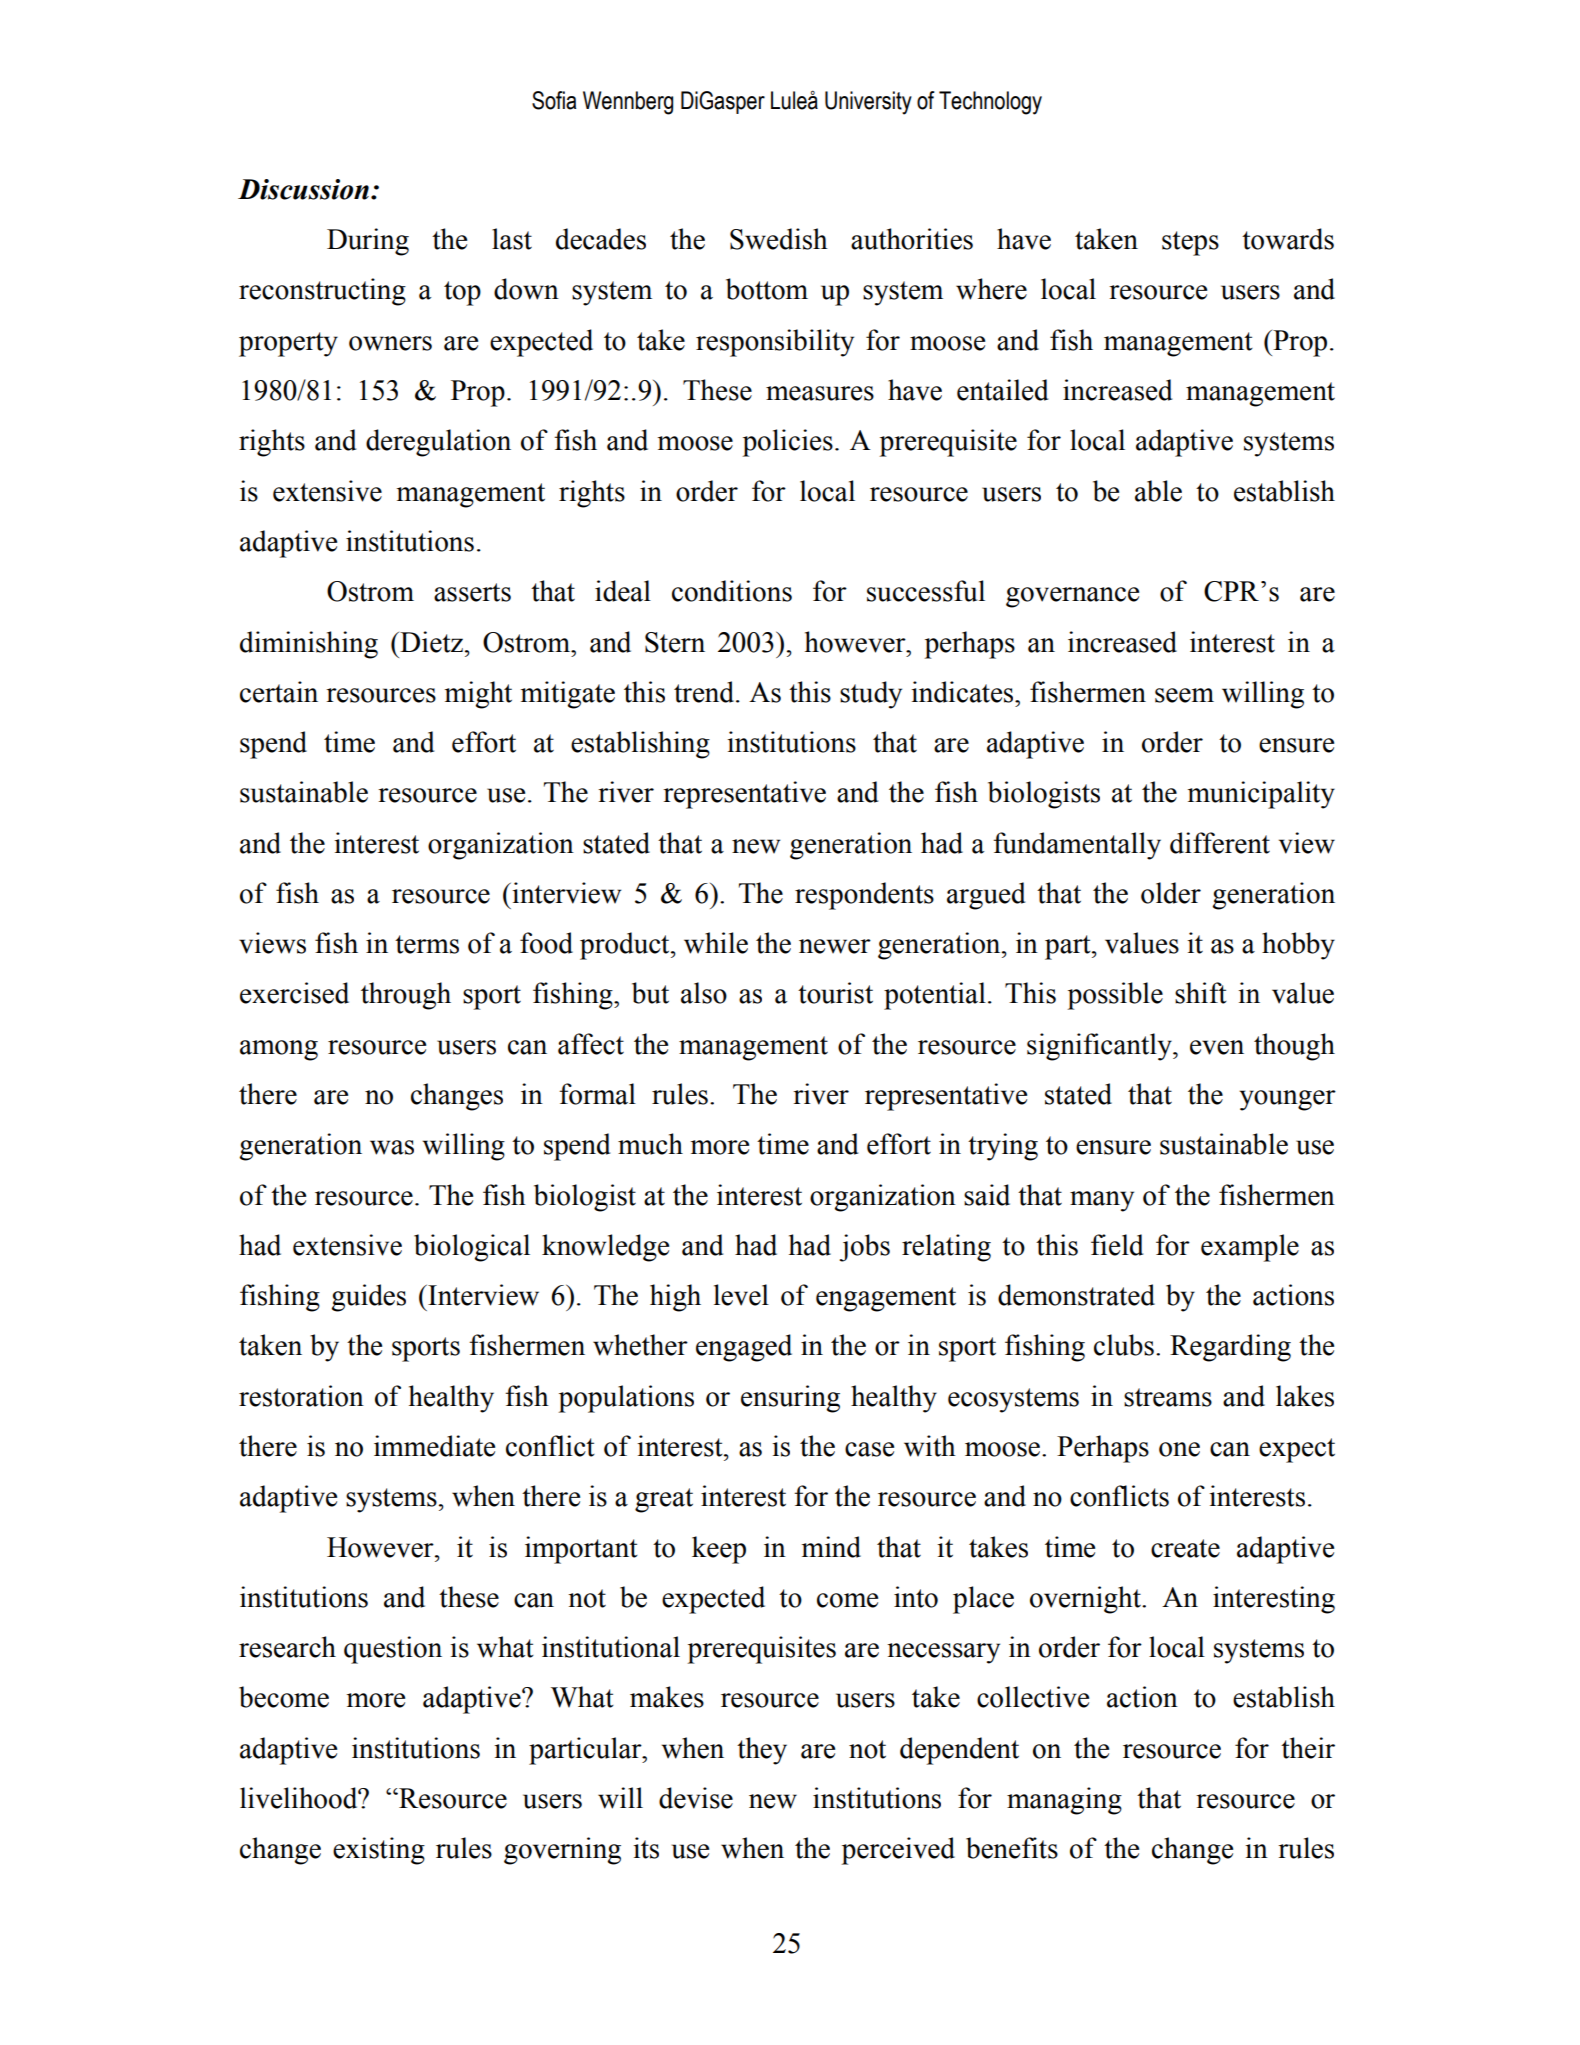  What do you see at coordinates (368, 1298) in the page?
I see `guides` at bounding box center [368, 1298].
